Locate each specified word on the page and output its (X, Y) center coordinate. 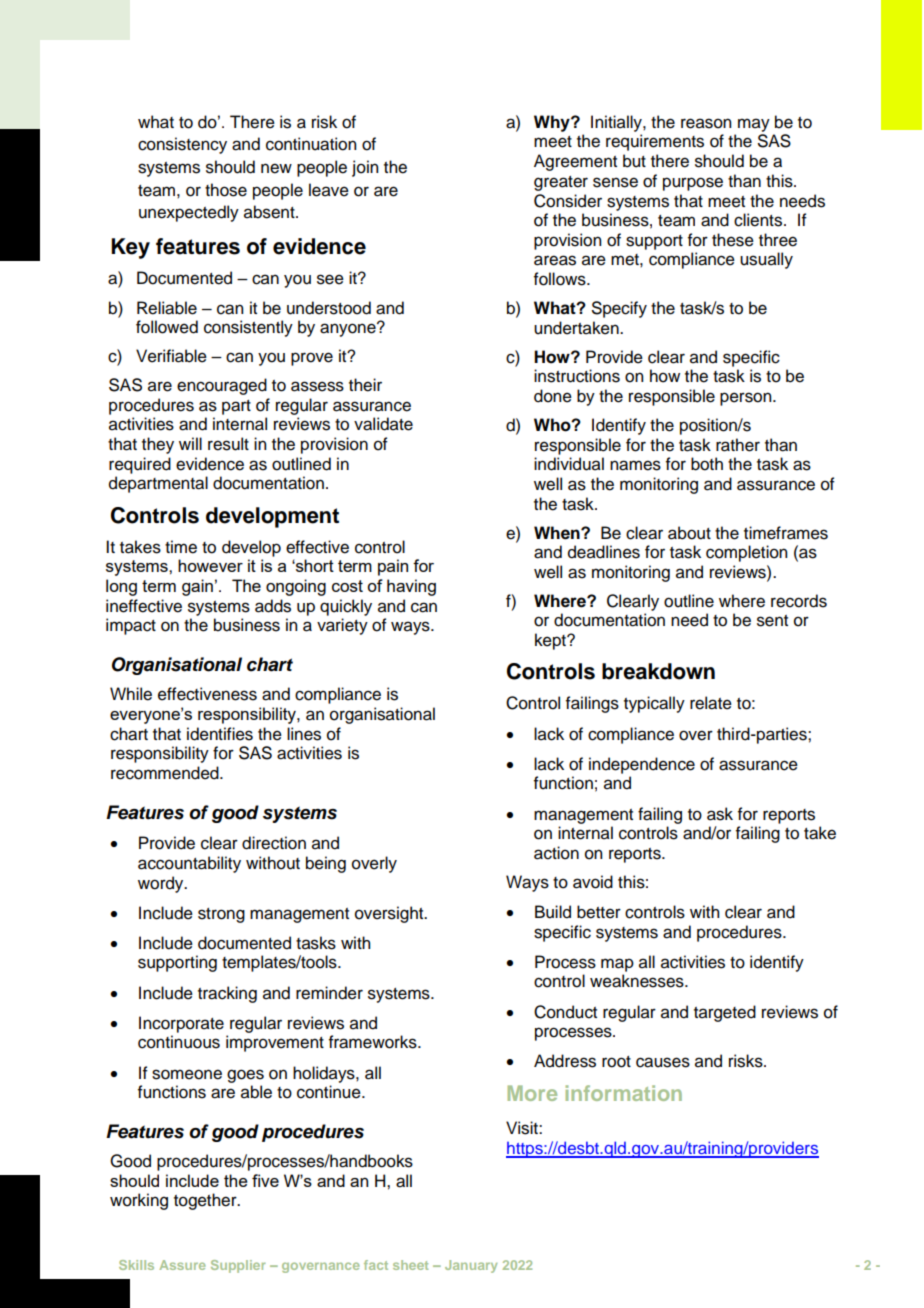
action (556, 853)
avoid (593, 882)
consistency (182, 145)
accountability (189, 864)
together (206, 1201)
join (365, 168)
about (689, 533)
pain (393, 567)
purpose (693, 184)
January (471, 1266)
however (210, 565)
